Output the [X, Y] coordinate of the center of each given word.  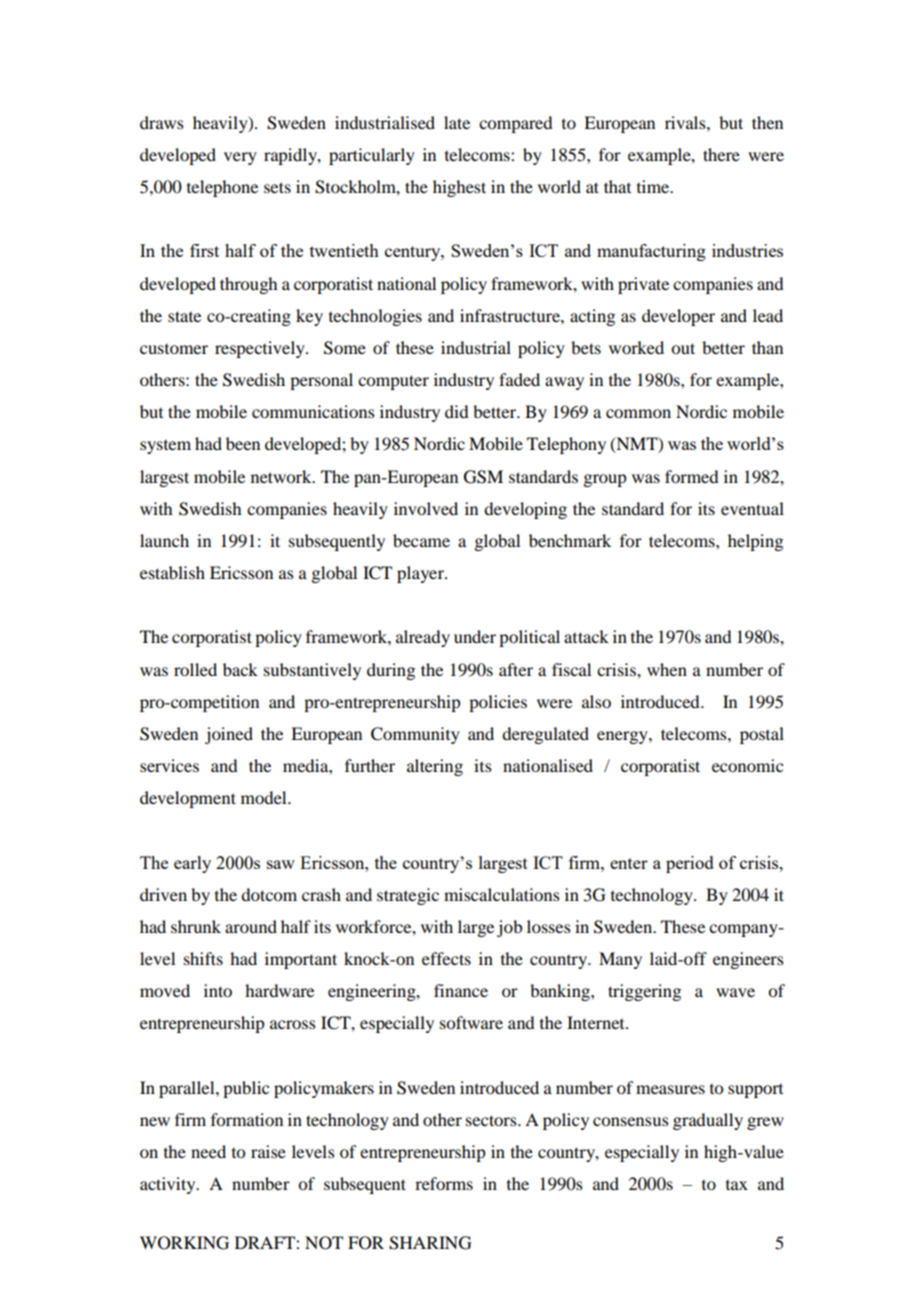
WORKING [184, 1243]
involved [426, 508]
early [192, 864]
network [282, 476]
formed [691, 476]
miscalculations [502, 894]
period [690, 864]
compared [515, 124]
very [240, 158]
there [721, 154]
